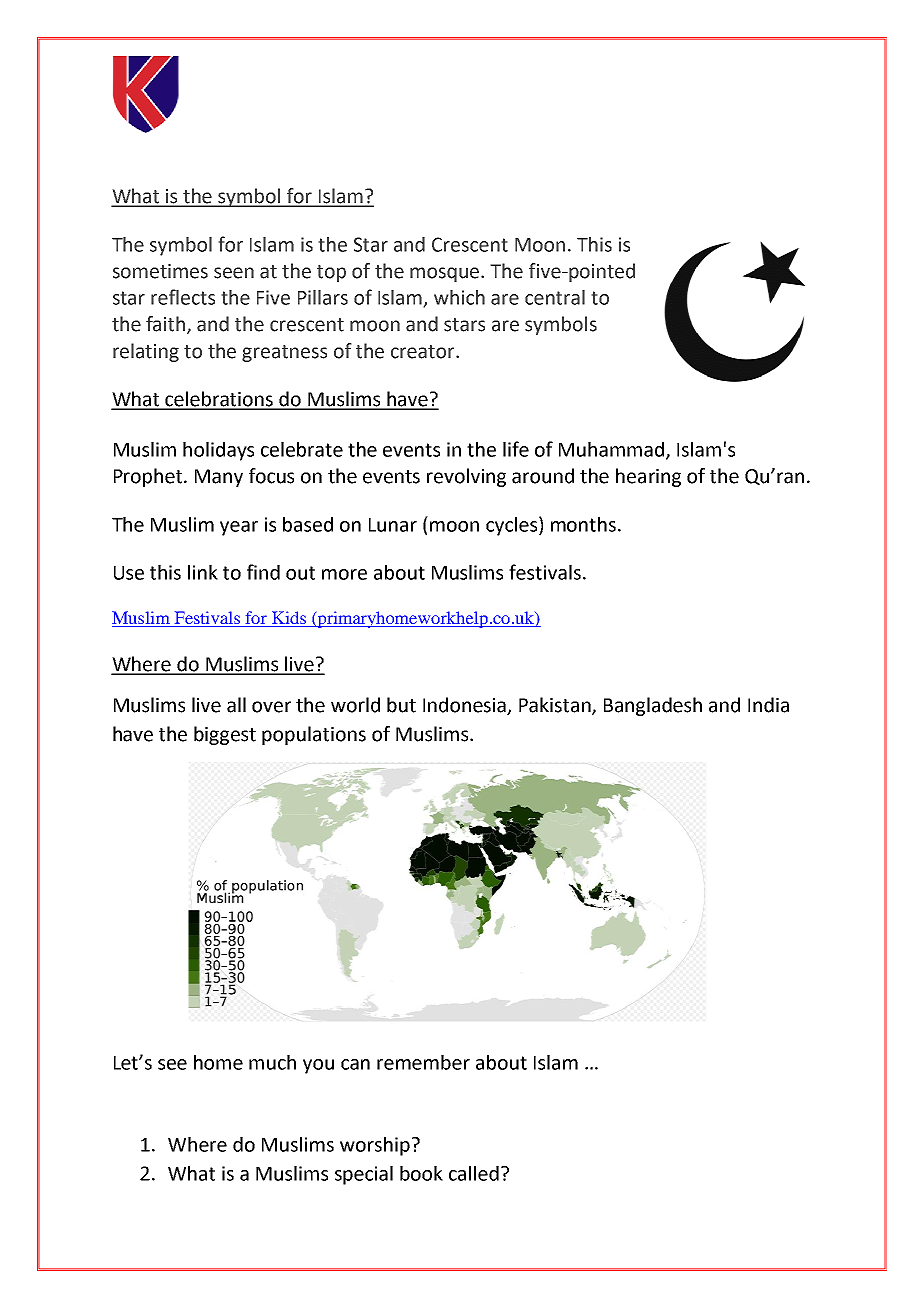  I want to click on much, so click(272, 1062).
